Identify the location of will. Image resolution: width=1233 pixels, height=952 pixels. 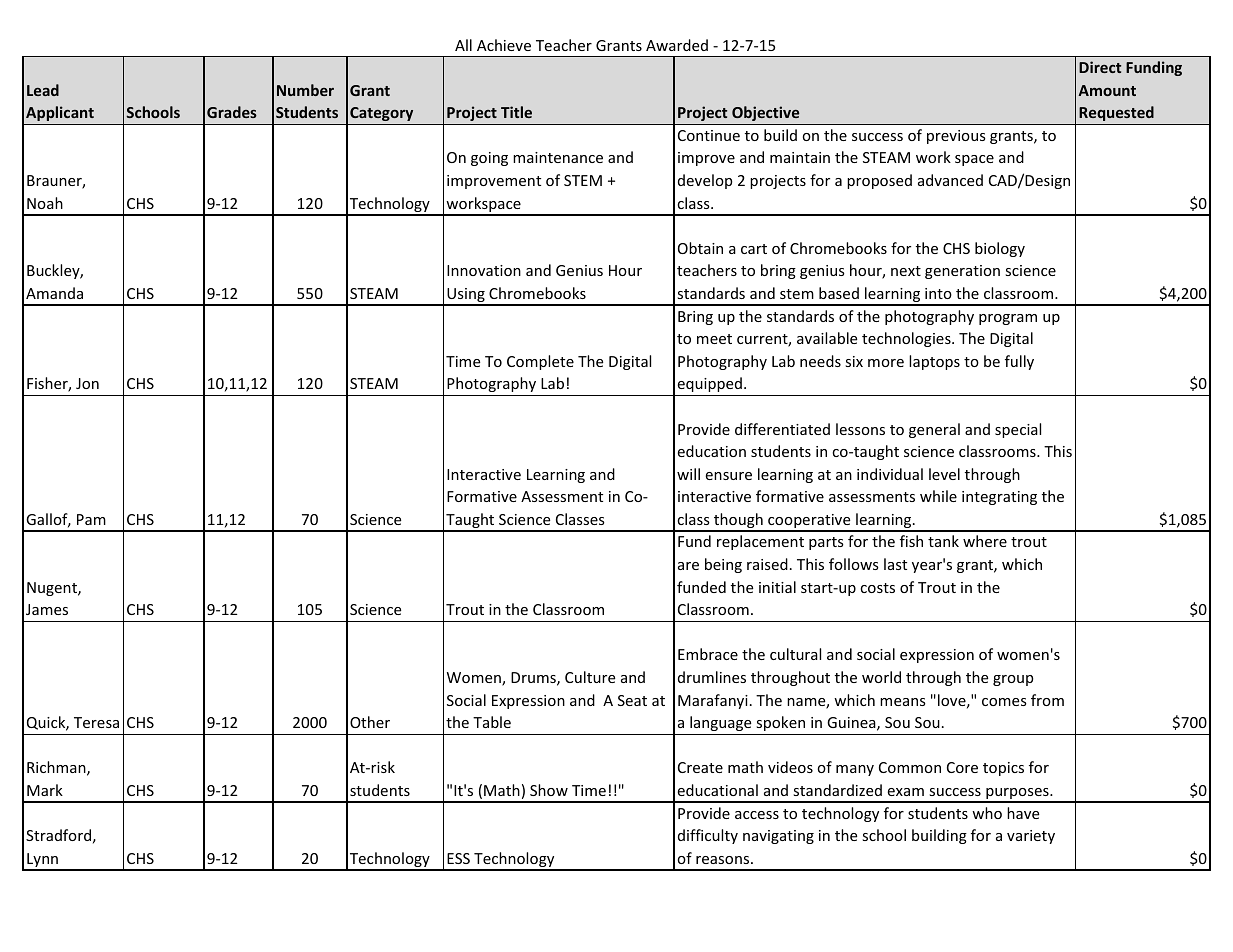
(688, 474).
